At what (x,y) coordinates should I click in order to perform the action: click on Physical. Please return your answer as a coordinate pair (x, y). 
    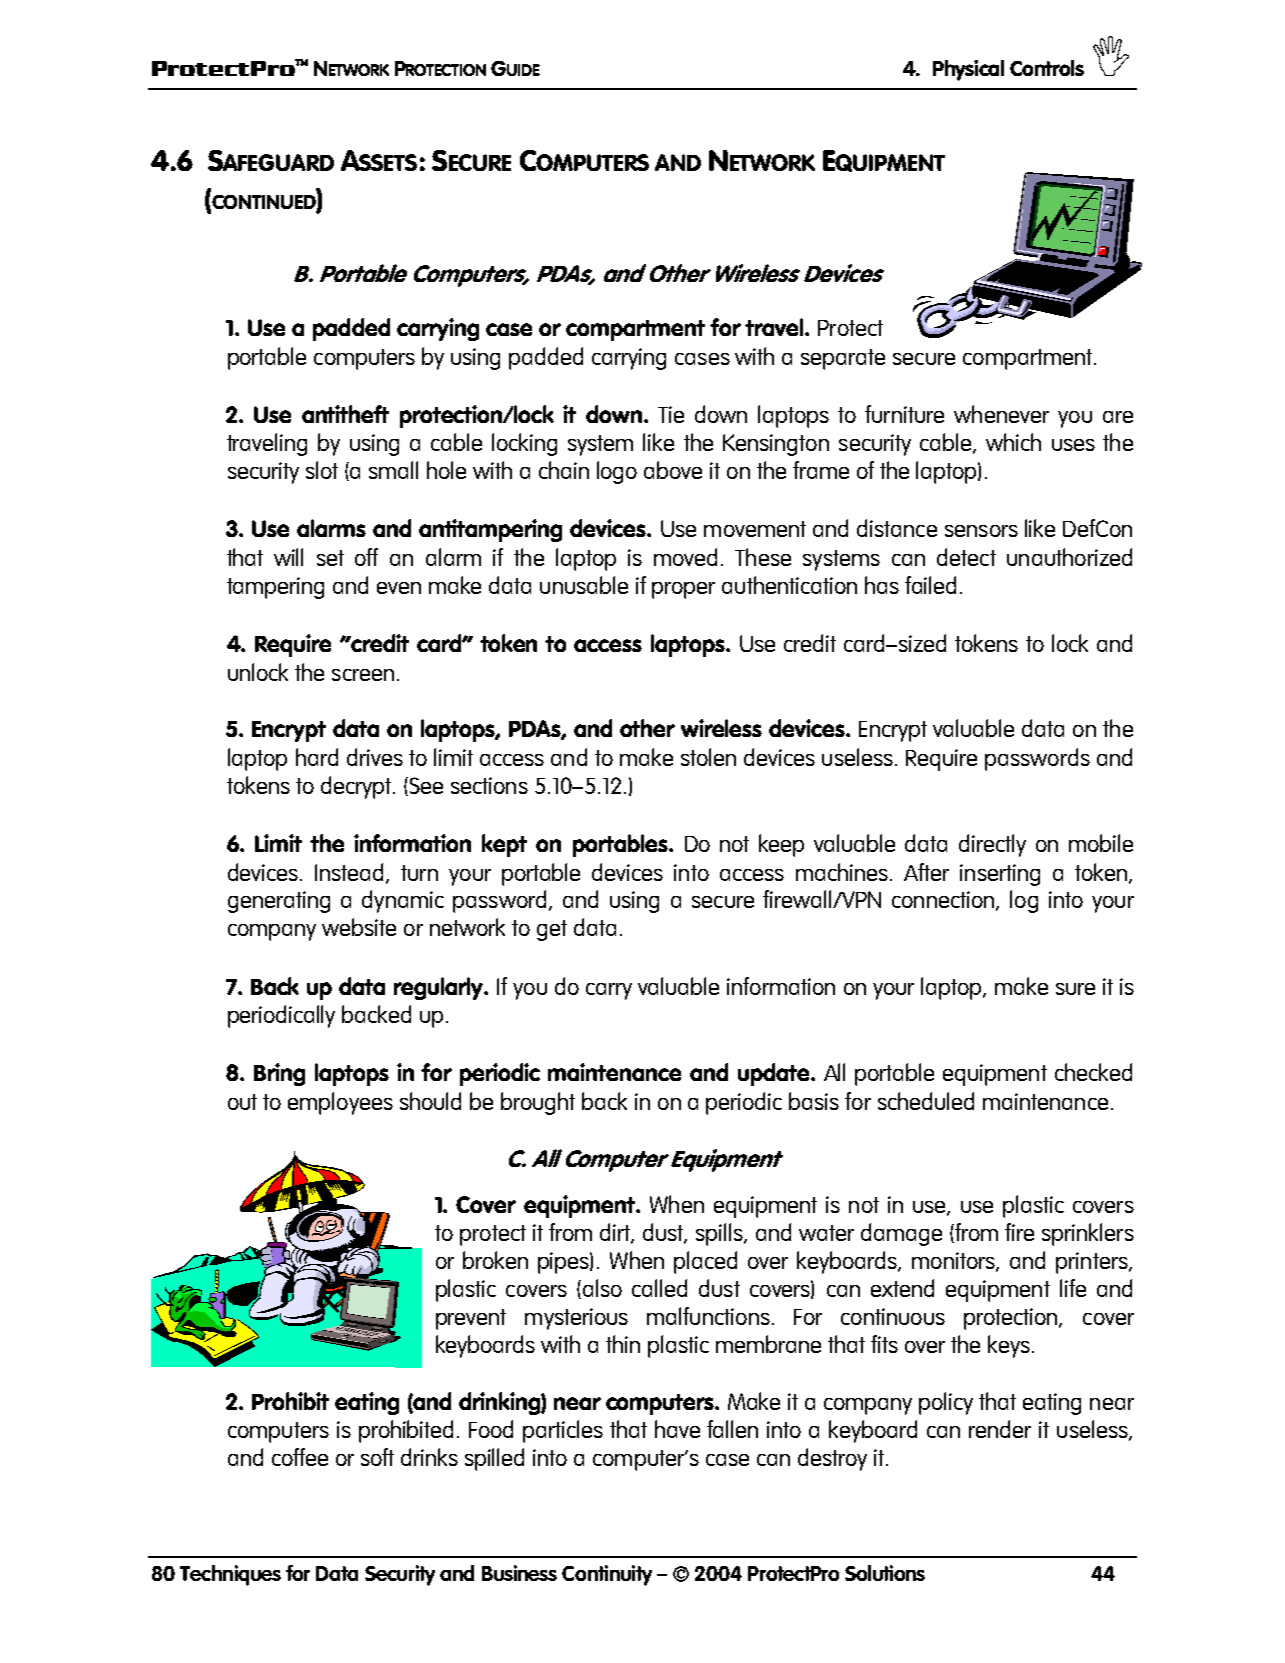
    Looking at the image, I should click on (968, 70).
